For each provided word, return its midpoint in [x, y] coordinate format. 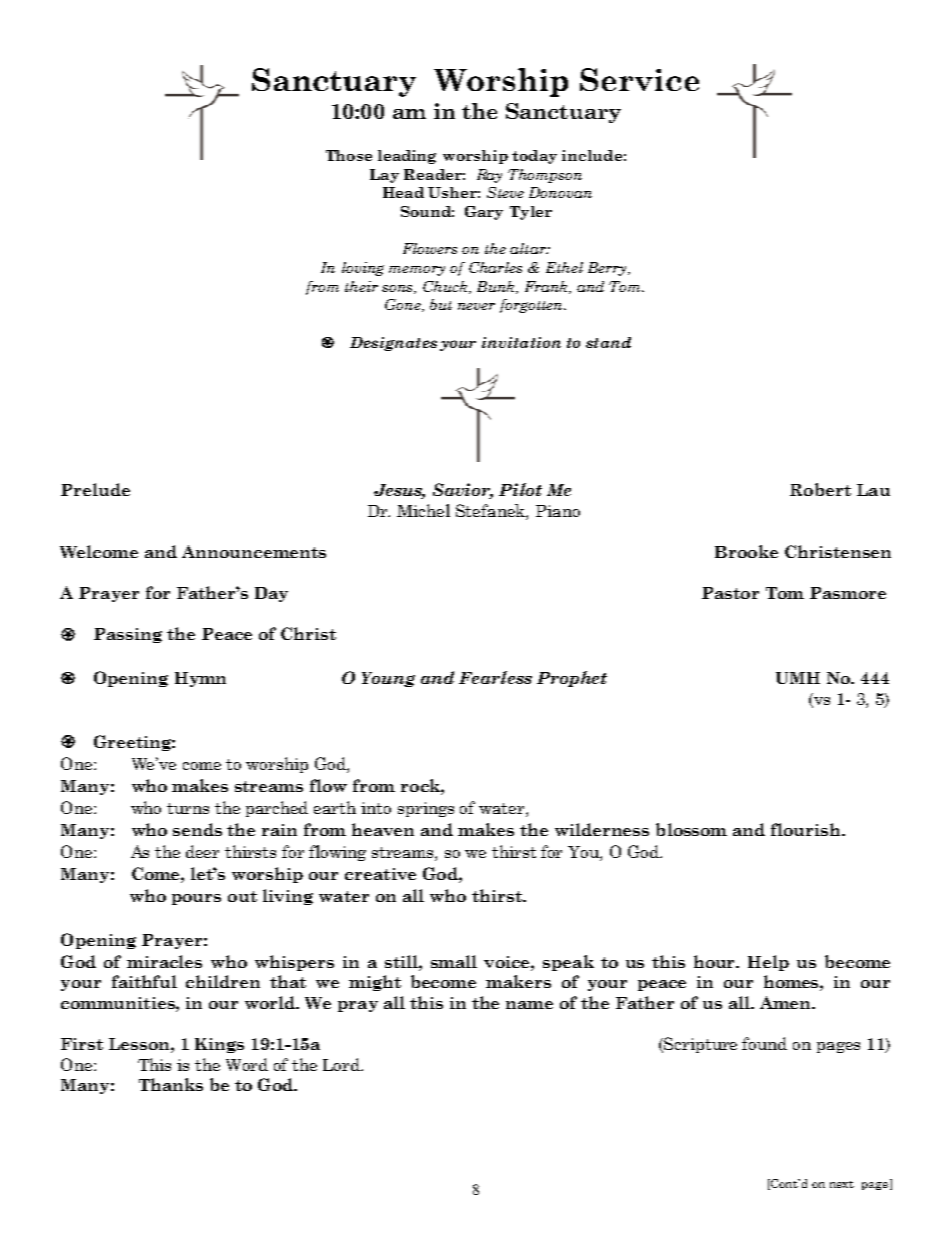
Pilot [520, 489]
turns [188, 808]
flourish [807, 829]
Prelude [95, 489]
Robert [820, 489]
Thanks [171, 1084]
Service [639, 79]
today [534, 157]
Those [349, 155]
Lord [343, 1064]
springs [426, 809]
